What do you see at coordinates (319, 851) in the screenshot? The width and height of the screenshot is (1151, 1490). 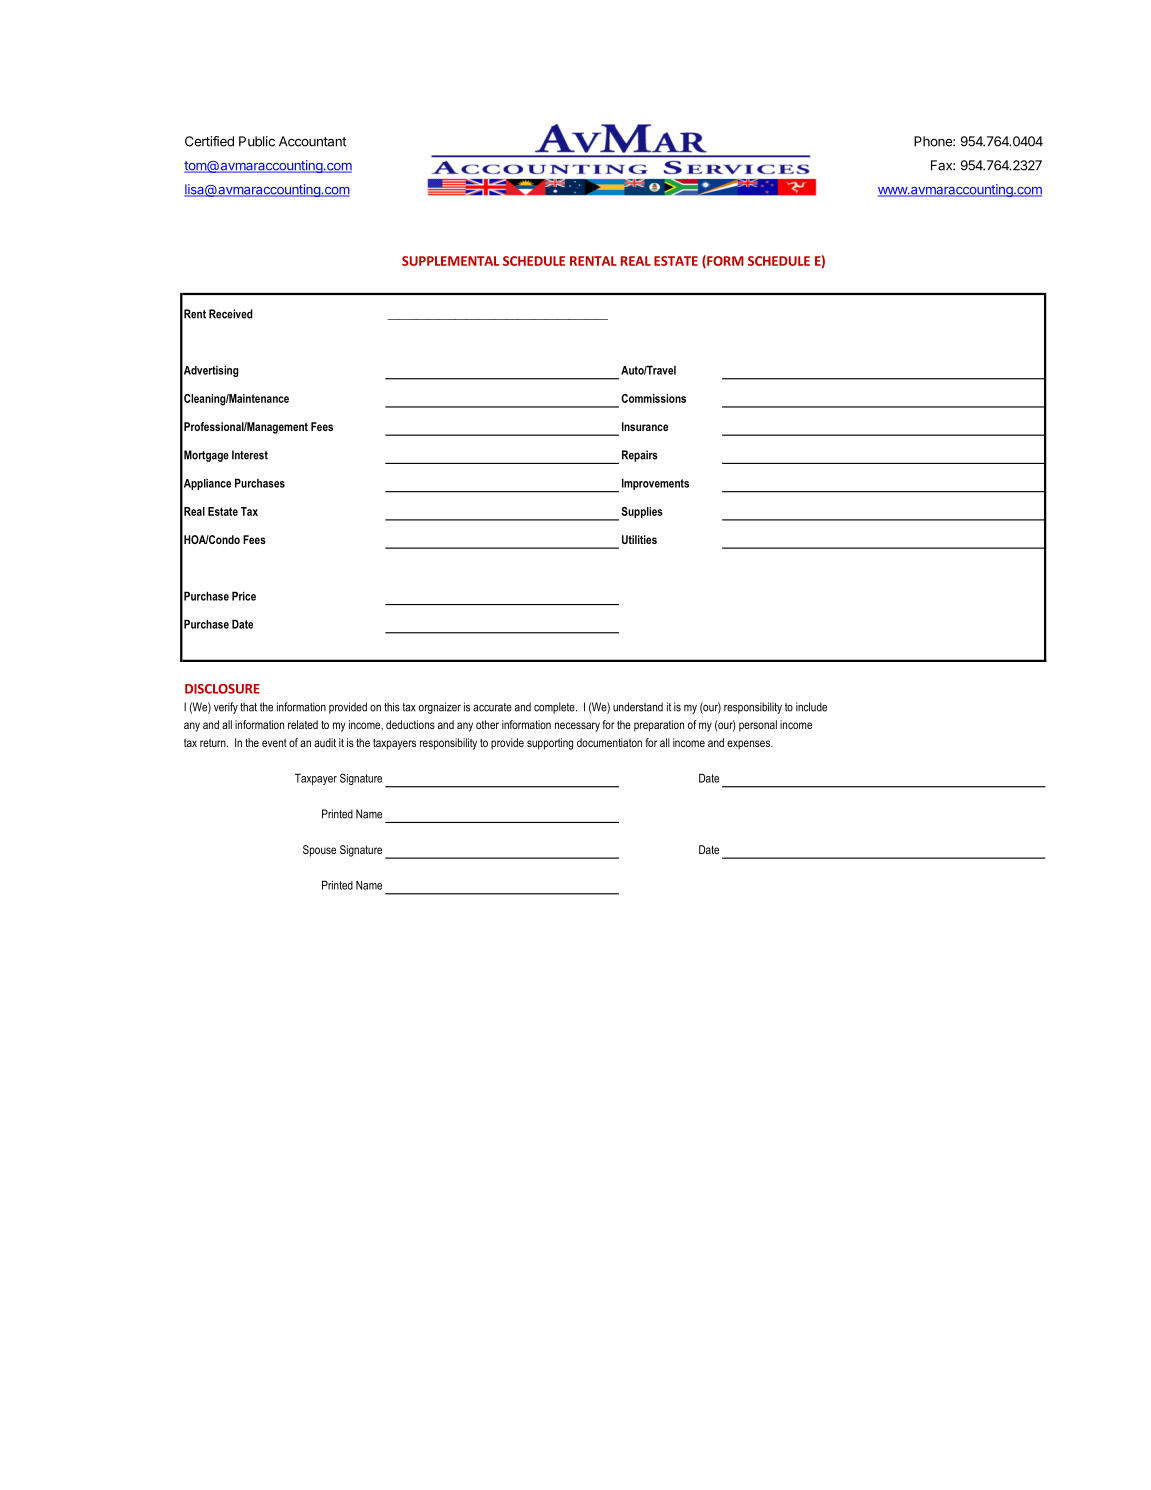 I see `Spouse` at bounding box center [319, 851].
